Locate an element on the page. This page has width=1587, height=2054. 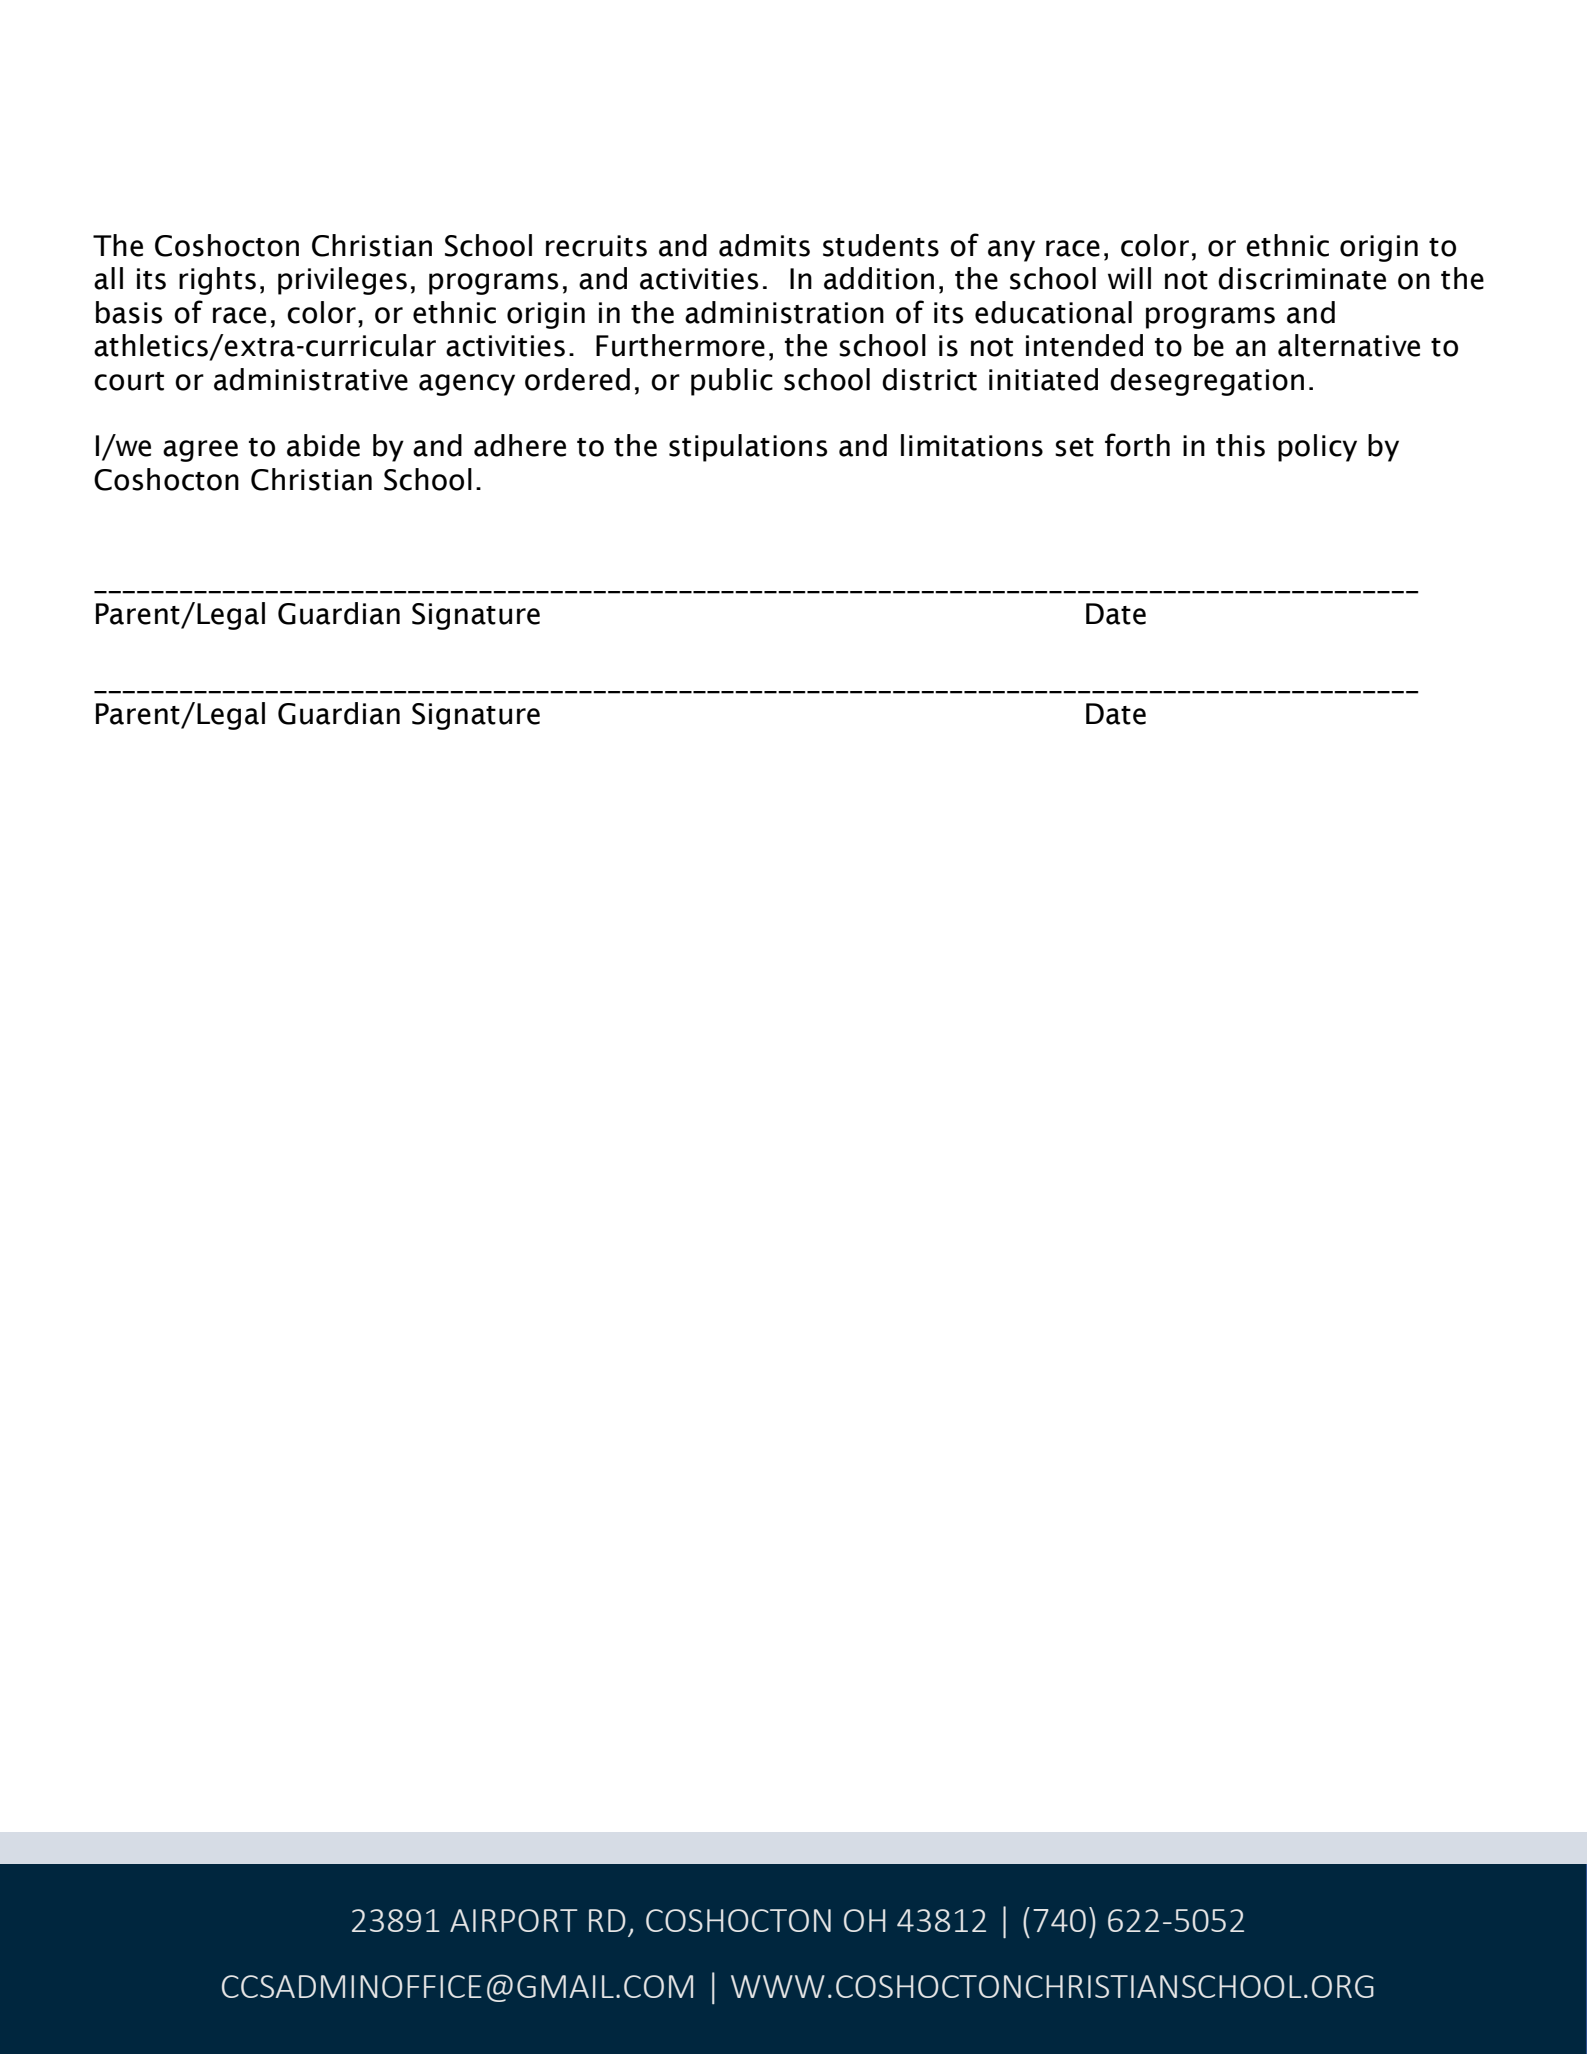
administration is located at coordinates (784, 312).
